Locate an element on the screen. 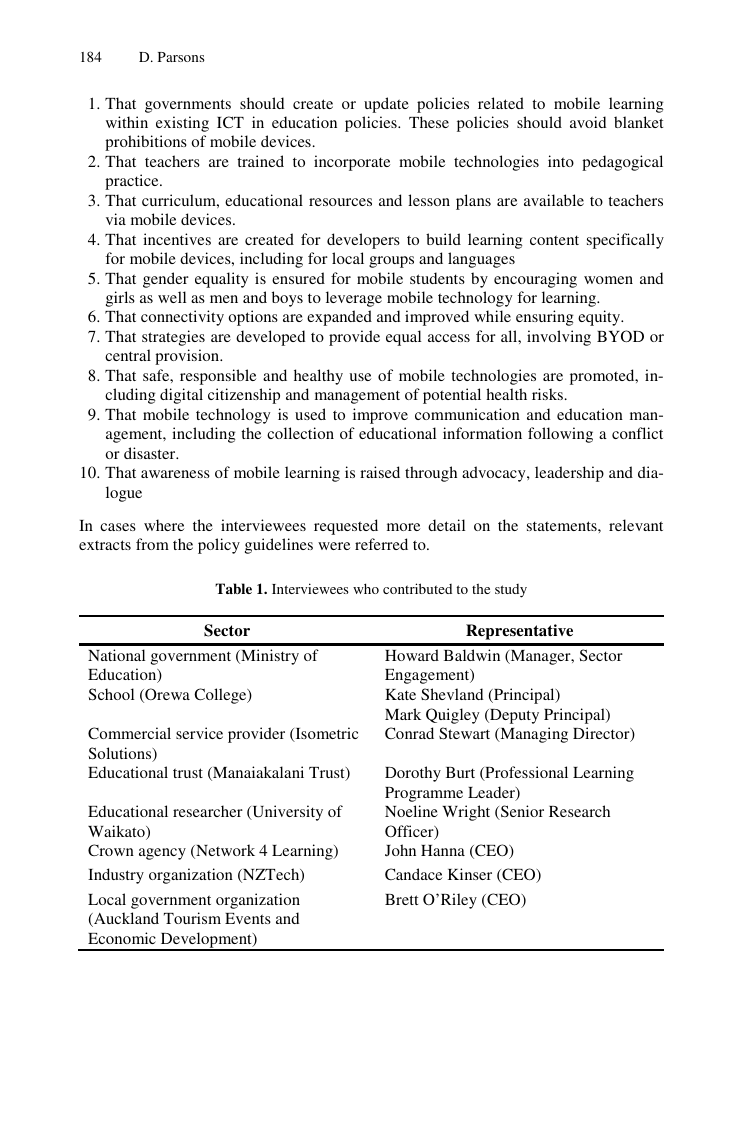 The height and width of the screenshot is (1127, 743). Tourism is located at coordinates (192, 918).
